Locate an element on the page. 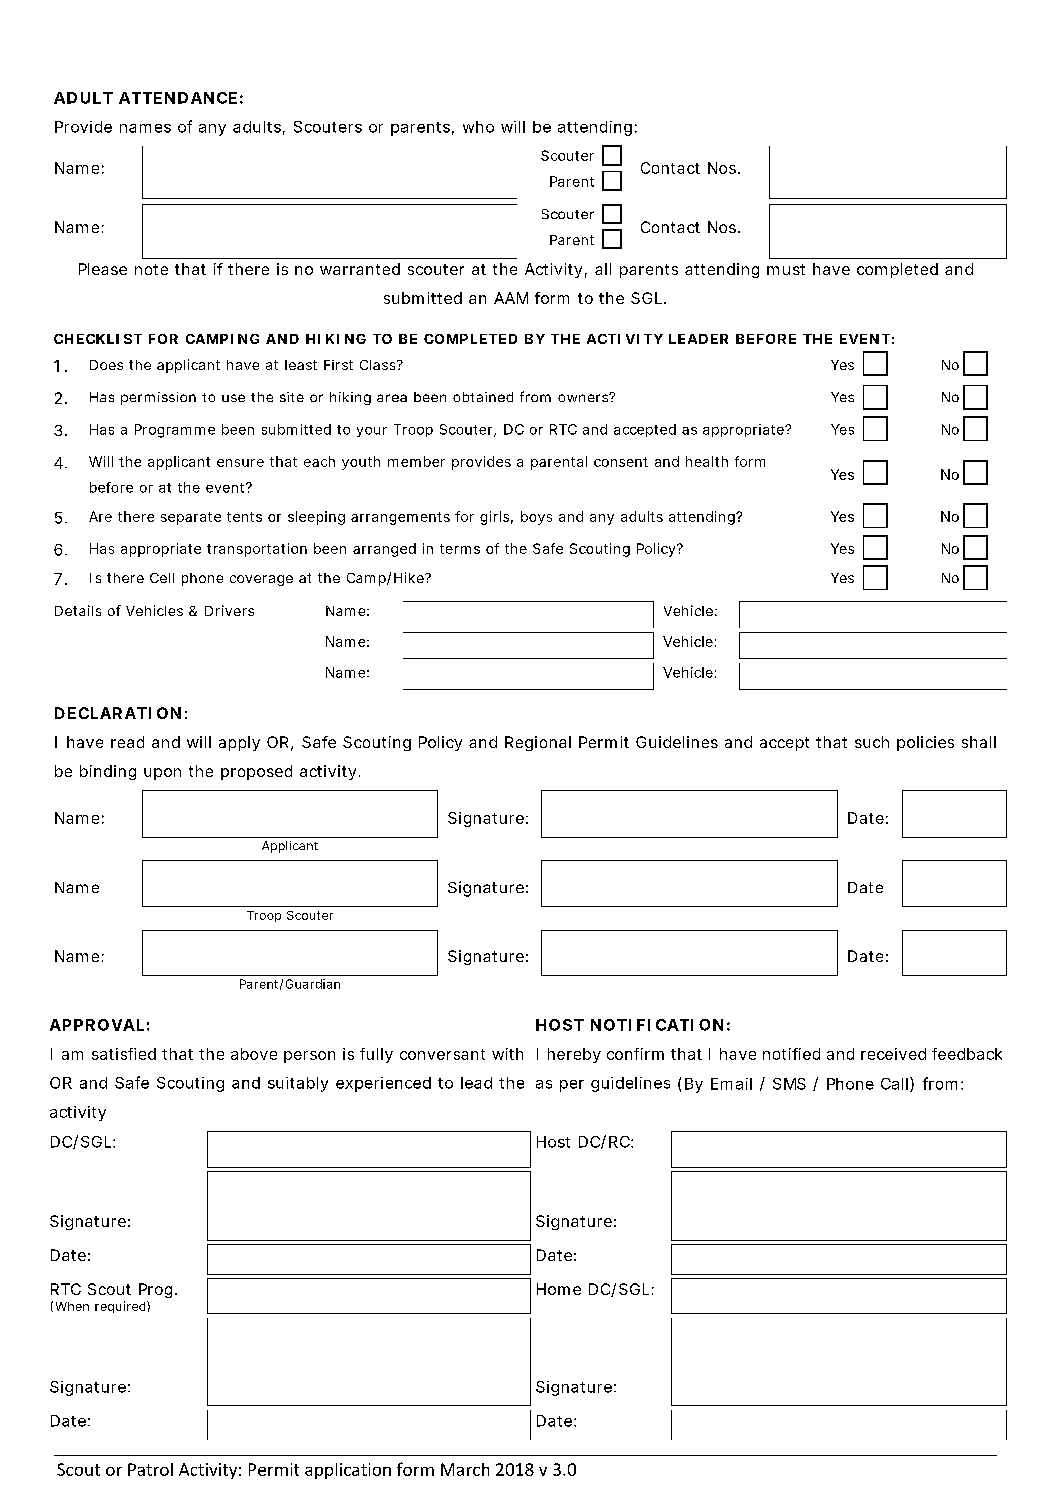 The height and width of the image is (1490, 1053). Patrol is located at coordinates (150, 1469).
